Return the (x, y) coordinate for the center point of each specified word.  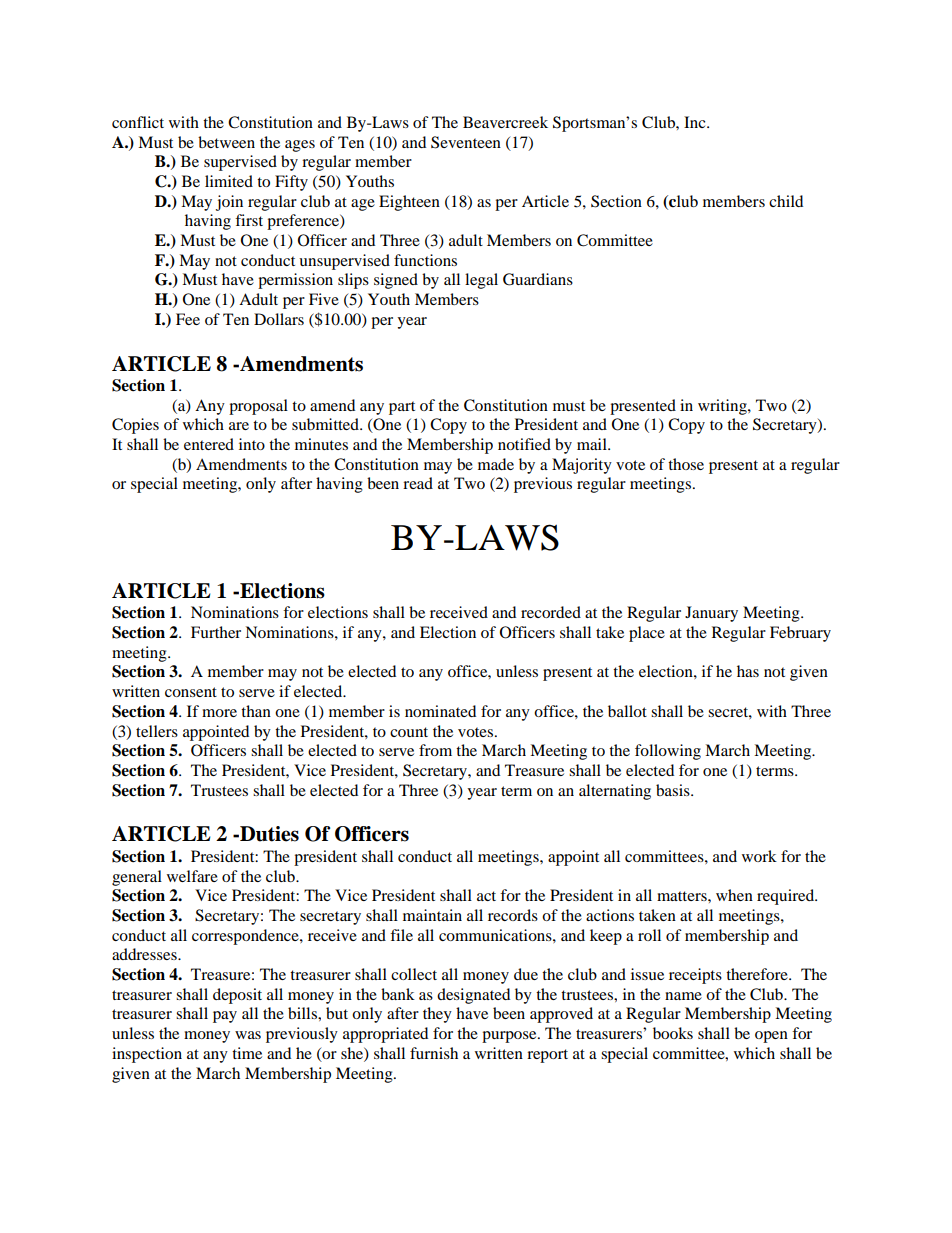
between (226, 142)
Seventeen (466, 142)
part (402, 408)
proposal (258, 407)
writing (723, 407)
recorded (551, 612)
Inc (696, 122)
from (435, 750)
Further (216, 632)
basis (674, 790)
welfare (192, 876)
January (711, 614)
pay (225, 1017)
